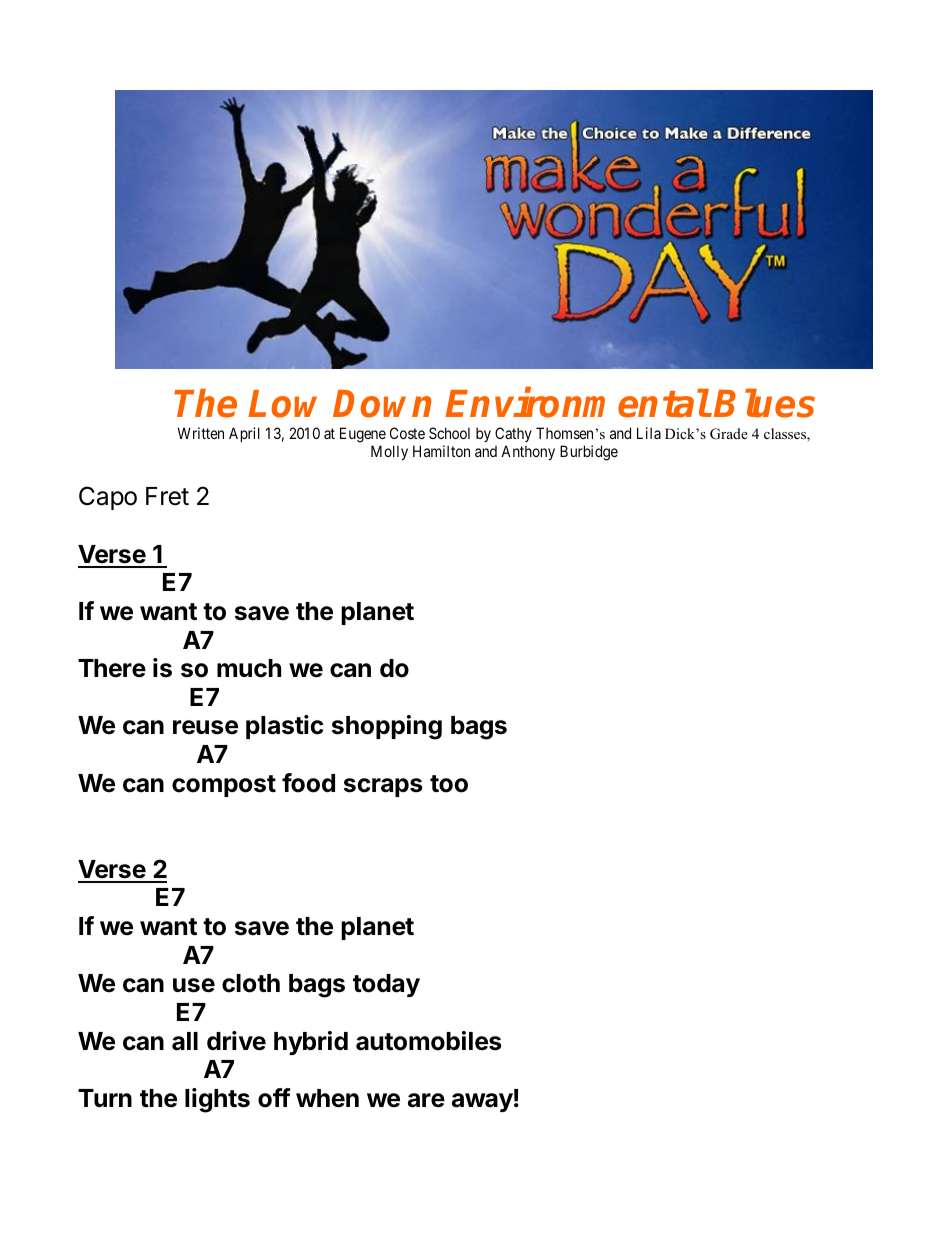  I want to click on shopping, so click(387, 727).
